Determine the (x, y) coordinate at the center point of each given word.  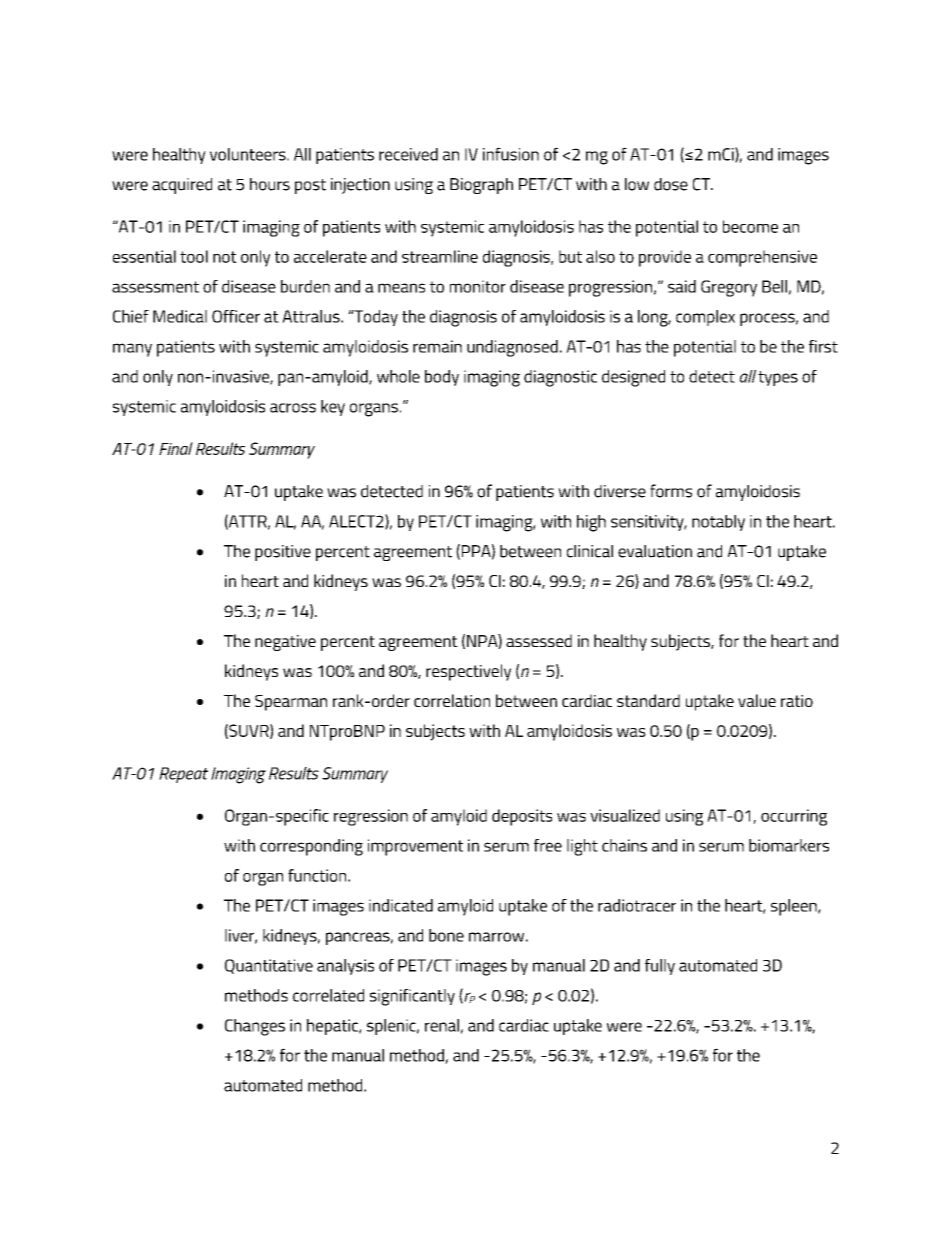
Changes (255, 1027)
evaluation (655, 551)
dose (671, 184)
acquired (182, 186)
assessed (539, 640)
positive (283, 553)
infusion (511, 154)
